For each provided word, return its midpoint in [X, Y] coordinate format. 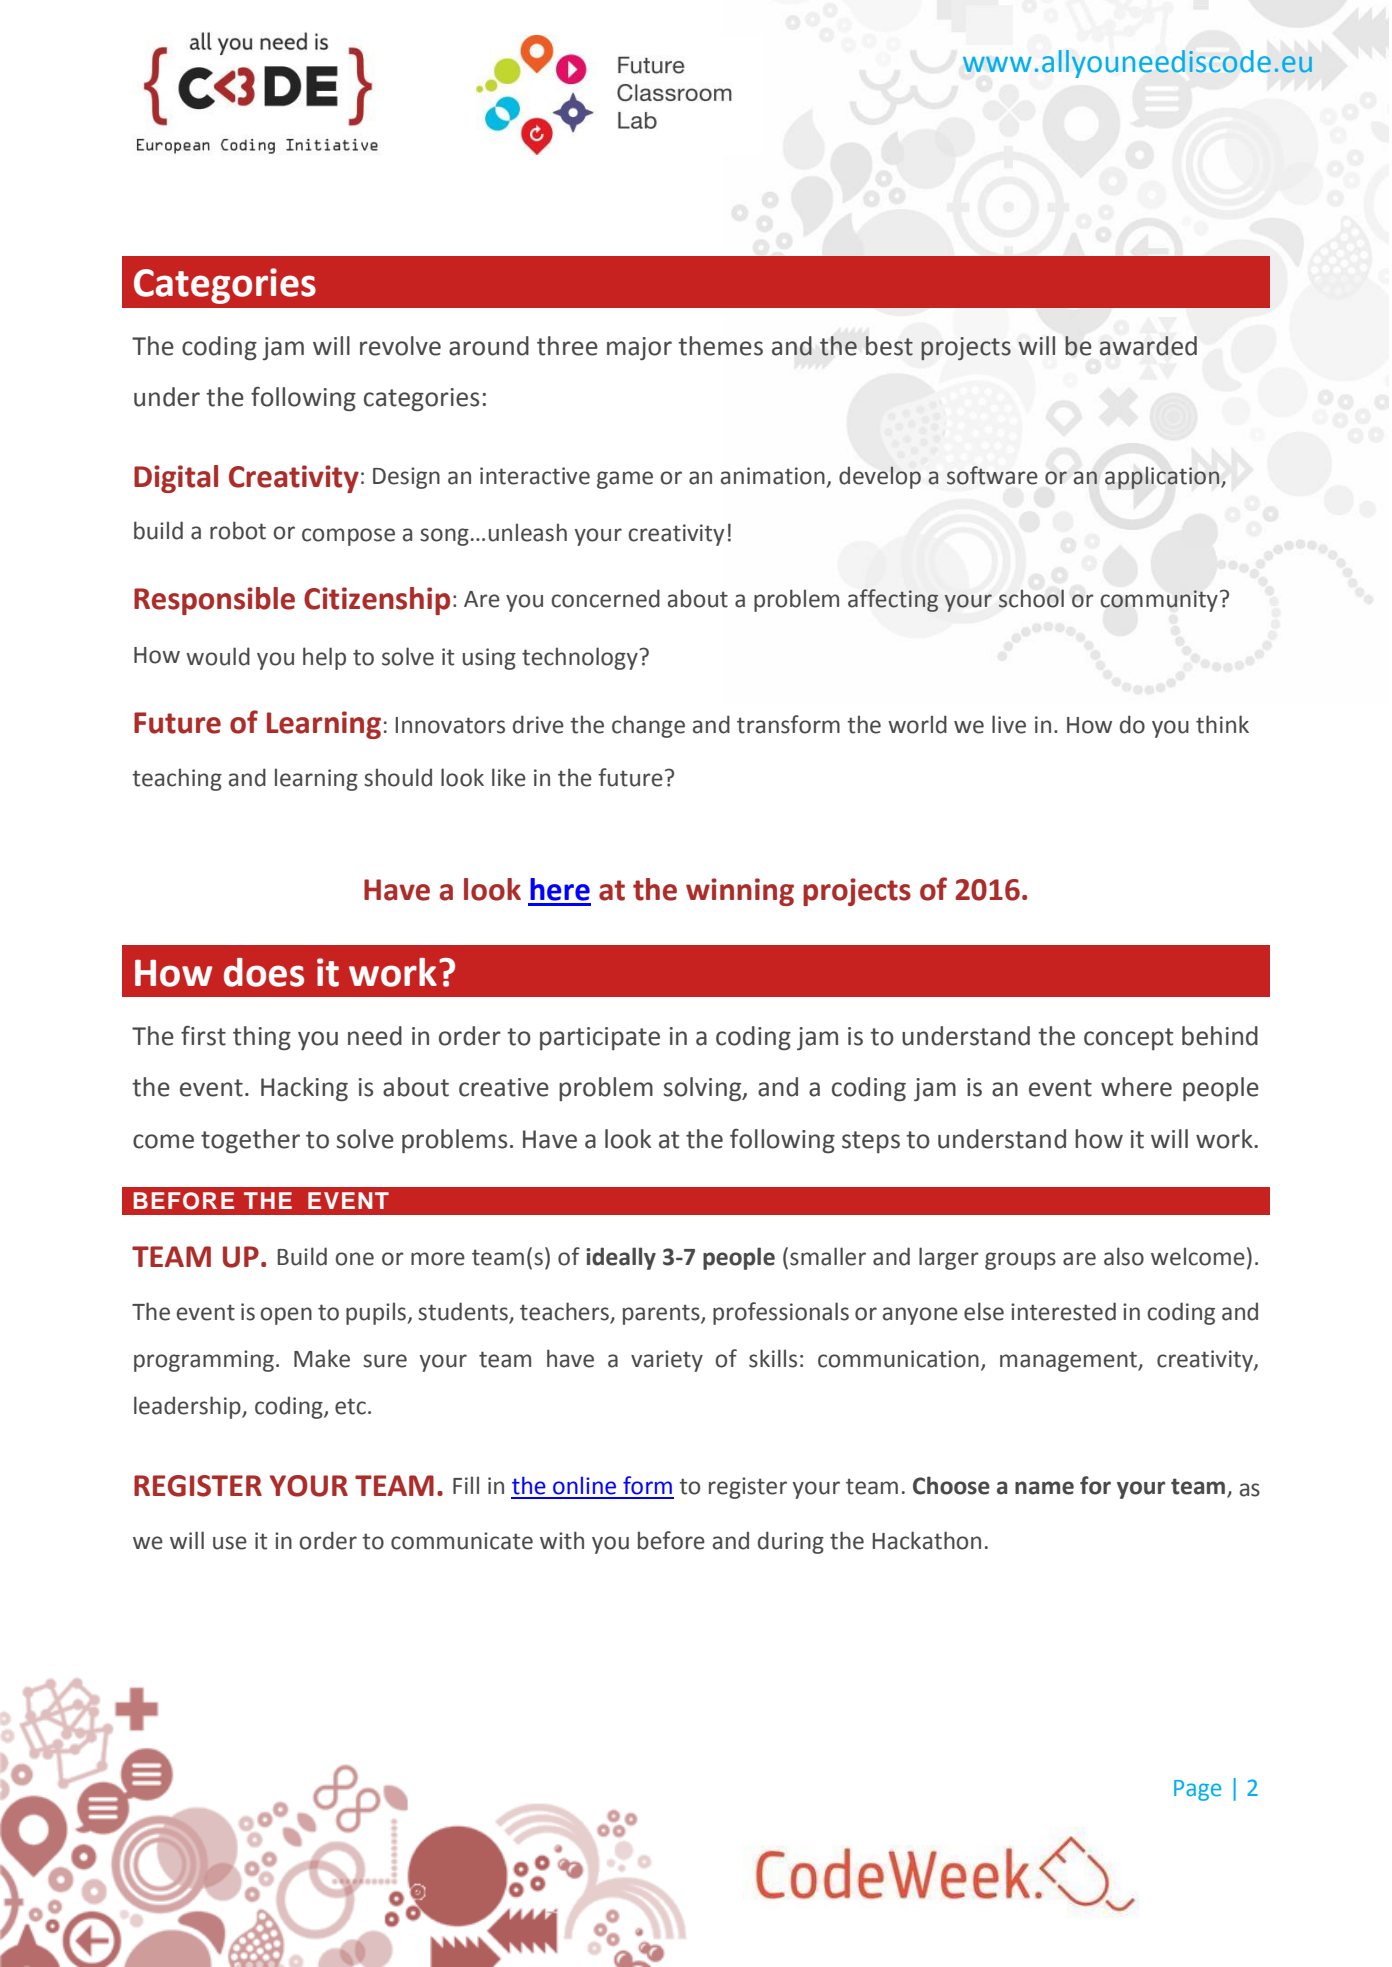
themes [720, 346]
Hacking [304, 1089]
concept [1128, 1039]
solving [703, 1089]
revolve [400, 346]
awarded [1148, 346]
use [230, 1543]
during [791, 1542]
